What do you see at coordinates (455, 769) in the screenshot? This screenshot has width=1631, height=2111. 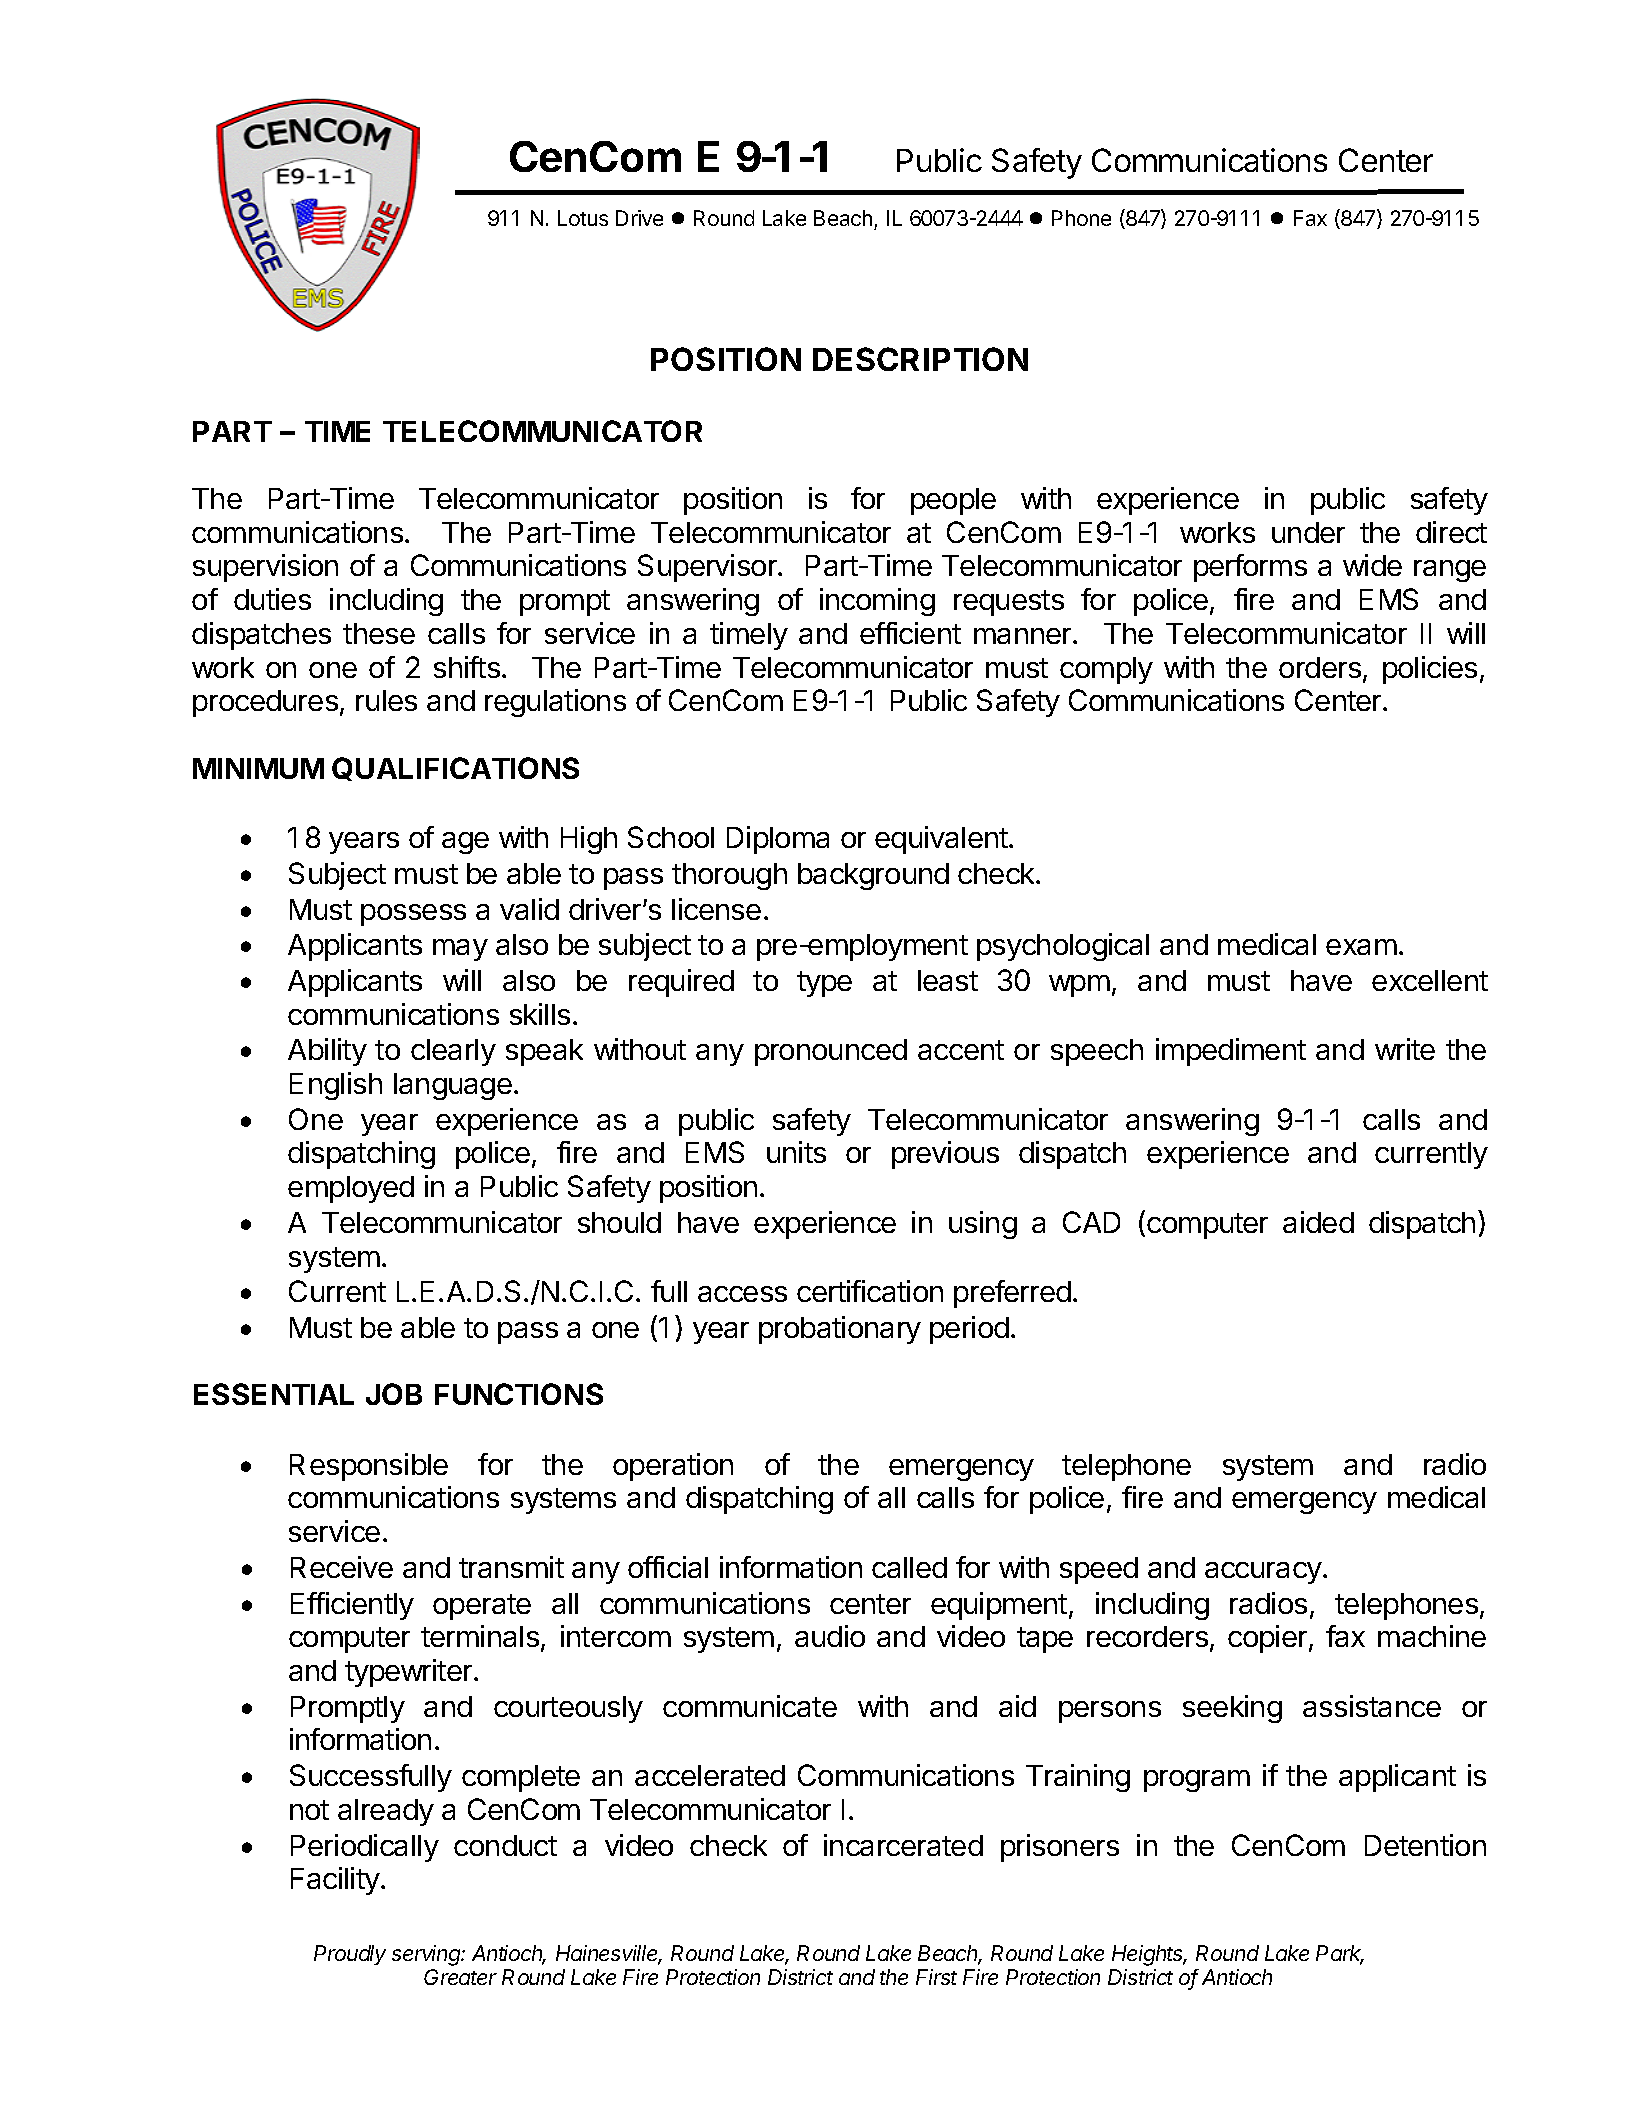 I see `QUALIFICATIONS` at bounding box center [455, 769].
